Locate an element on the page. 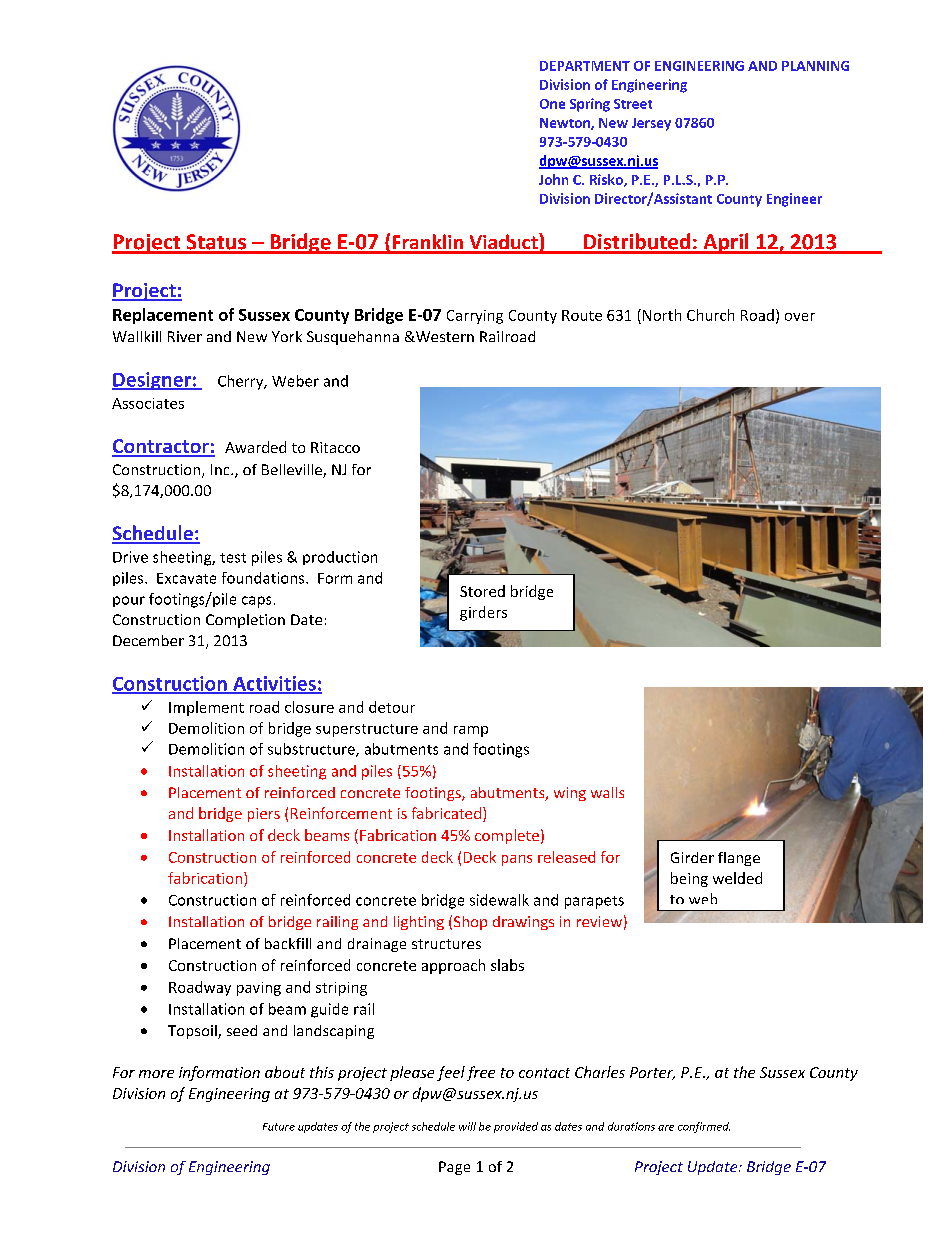 The width and height of the image is (952, 1233). flange is located at coordinates (739, 859).
